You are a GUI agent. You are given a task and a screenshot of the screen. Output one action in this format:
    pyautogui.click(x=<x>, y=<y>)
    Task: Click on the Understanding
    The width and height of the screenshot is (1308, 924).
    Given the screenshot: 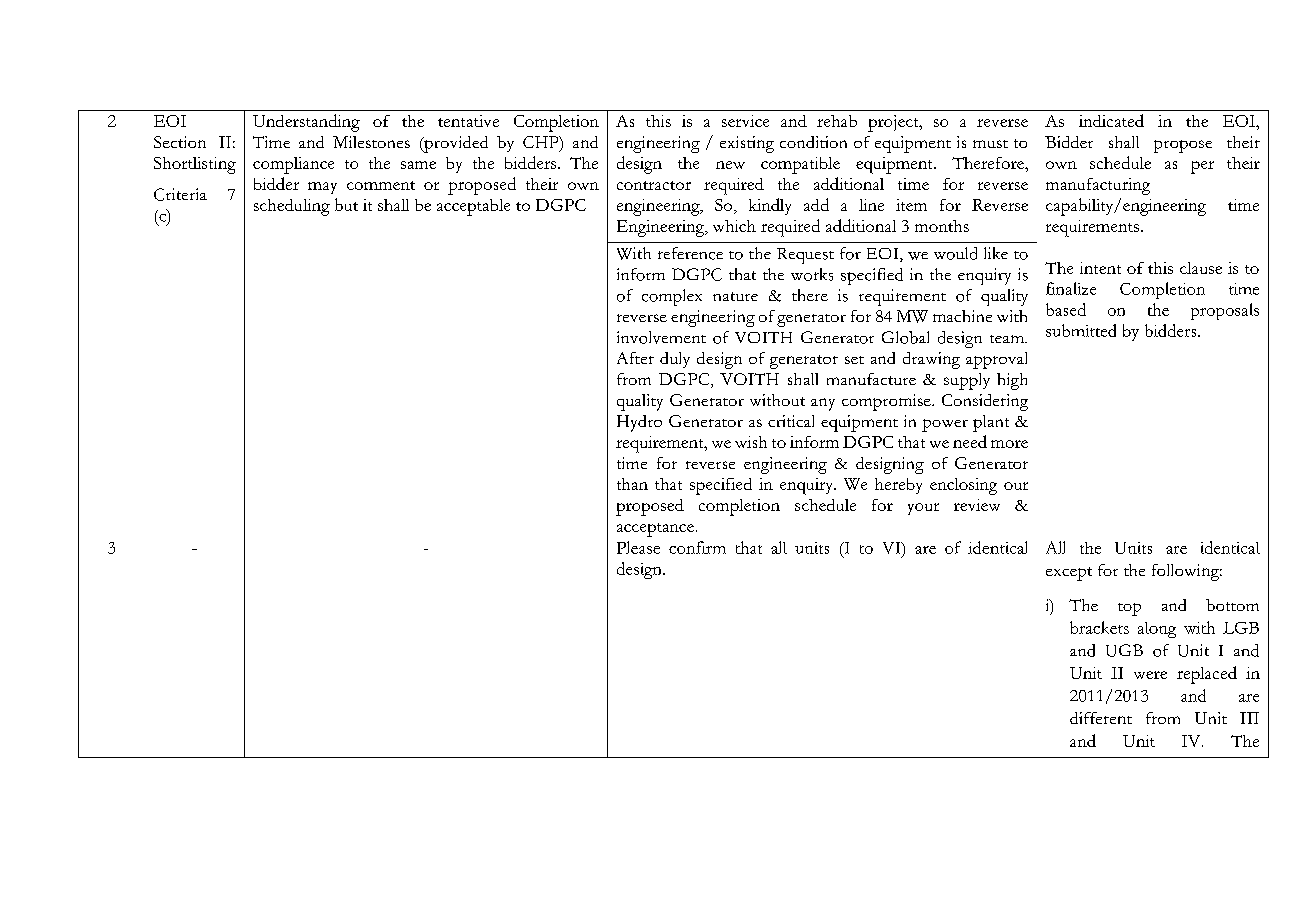 What is the action you would take?
    pyautogui.click(x=306, y=123)
